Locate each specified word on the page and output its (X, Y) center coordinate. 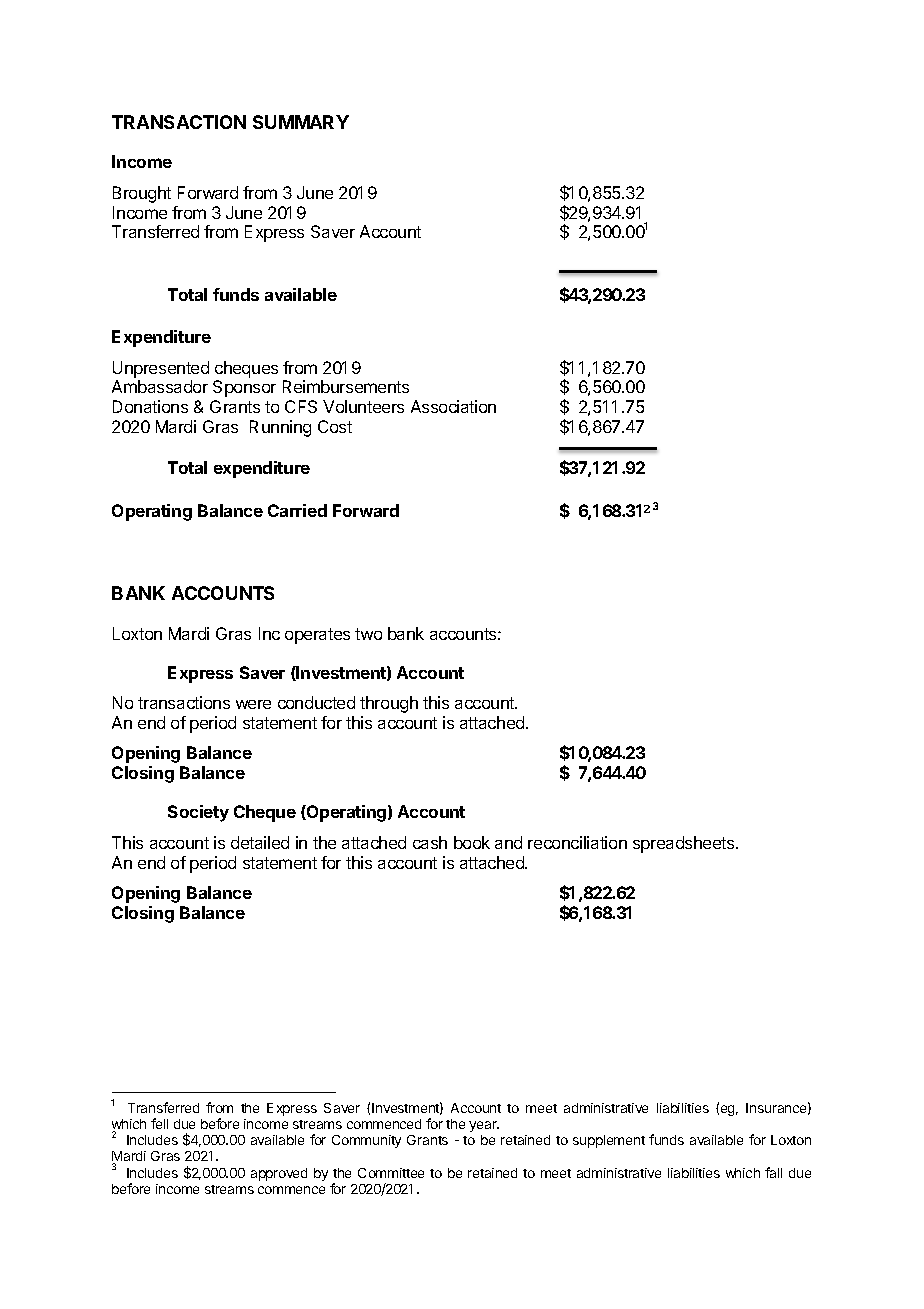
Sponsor (244, 388)
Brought (142, 194)
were (253, 704)
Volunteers (363, 406)
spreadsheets (685, 844)
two (368, 634)
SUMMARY (301, 122)
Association (453, 406)
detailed (260, 842)
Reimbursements (346, 386)
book (472, 842)
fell (159, 1123)
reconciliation (577, 842)
